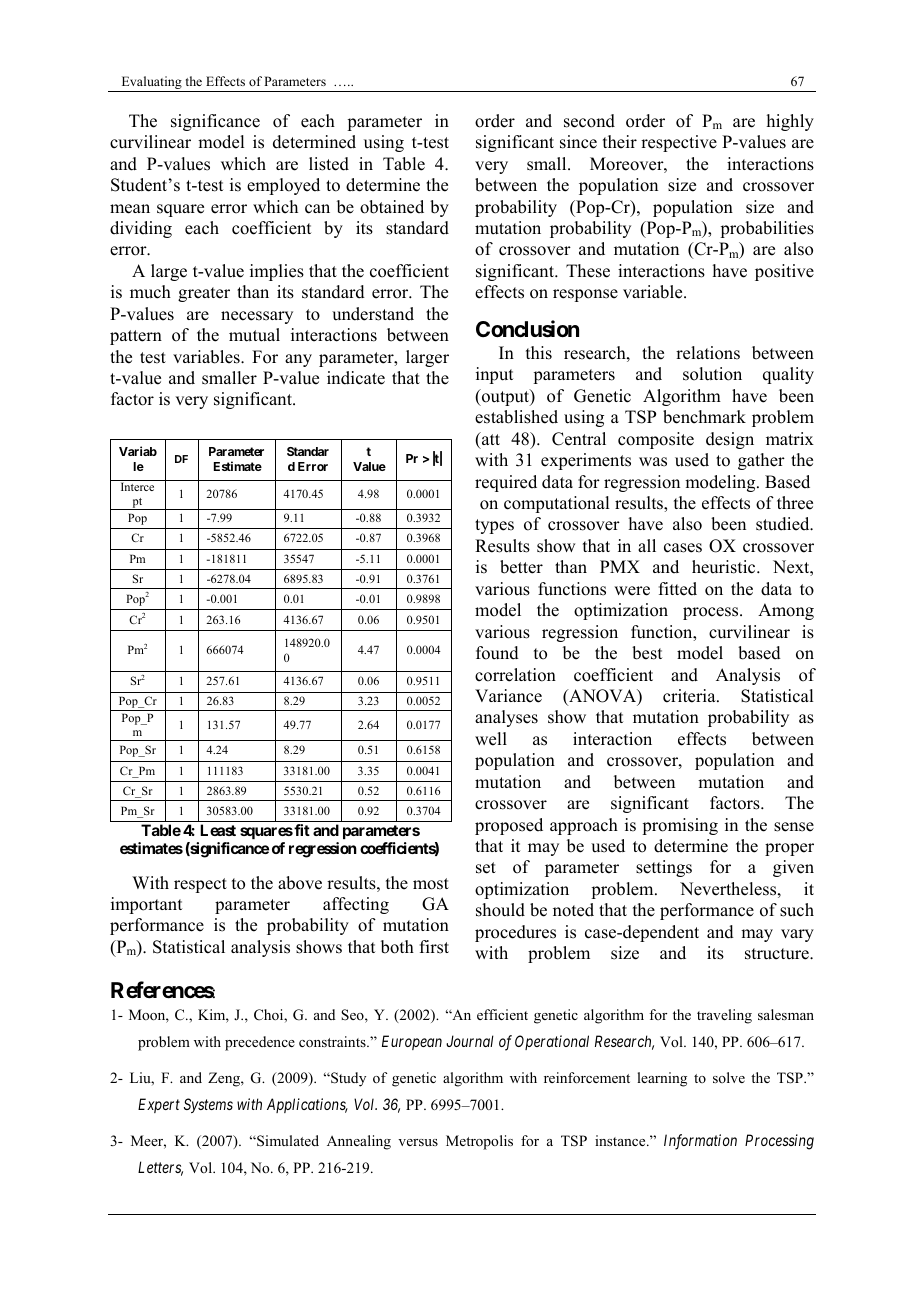  What do you see at coordinates (664, 868) in the screenshot?
I see `settings` at bounding box center [664, 868].
